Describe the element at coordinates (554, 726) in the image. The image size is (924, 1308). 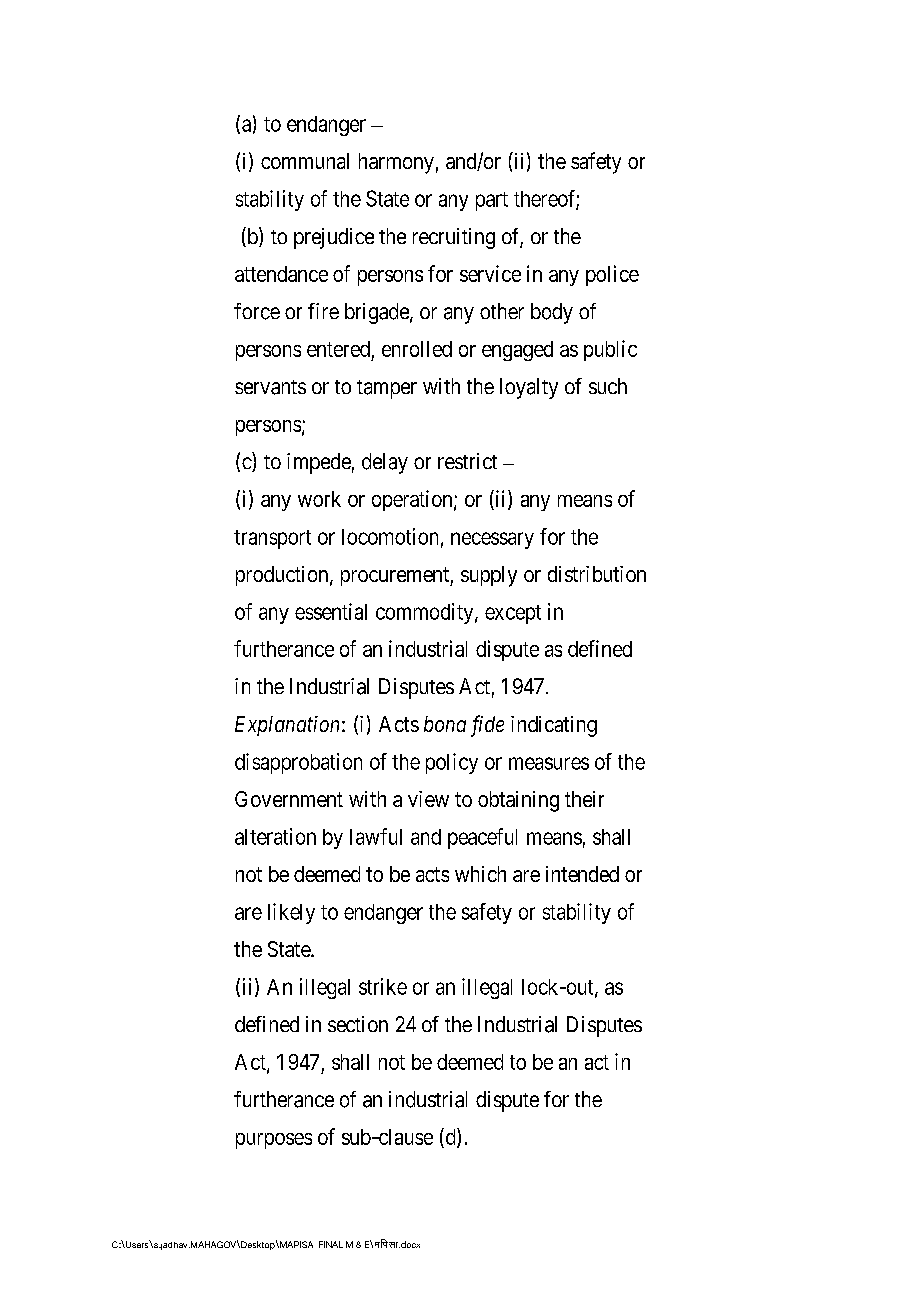
I see `indicating` at that location.
